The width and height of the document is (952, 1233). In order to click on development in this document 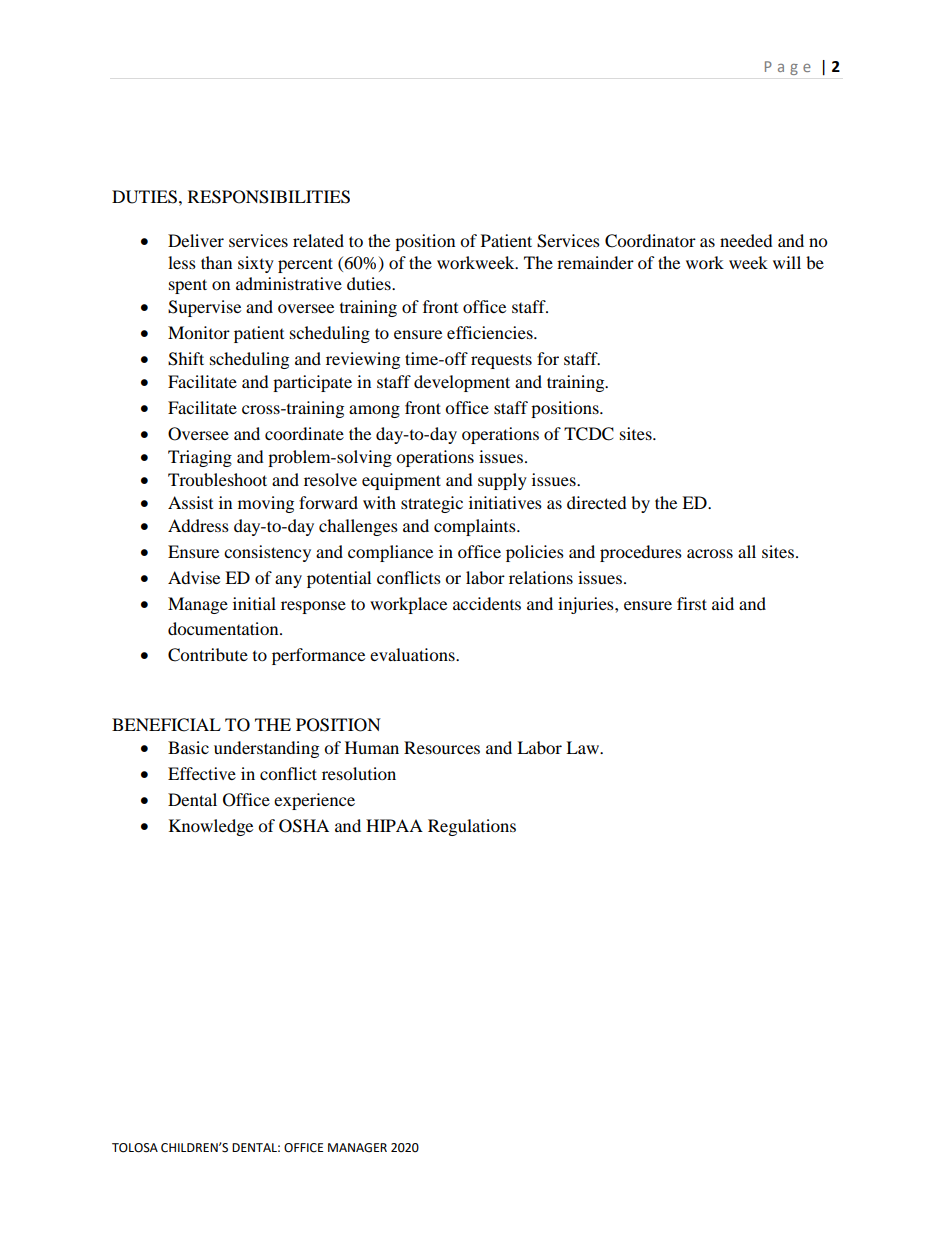, I will do `click(462, 383)`.
